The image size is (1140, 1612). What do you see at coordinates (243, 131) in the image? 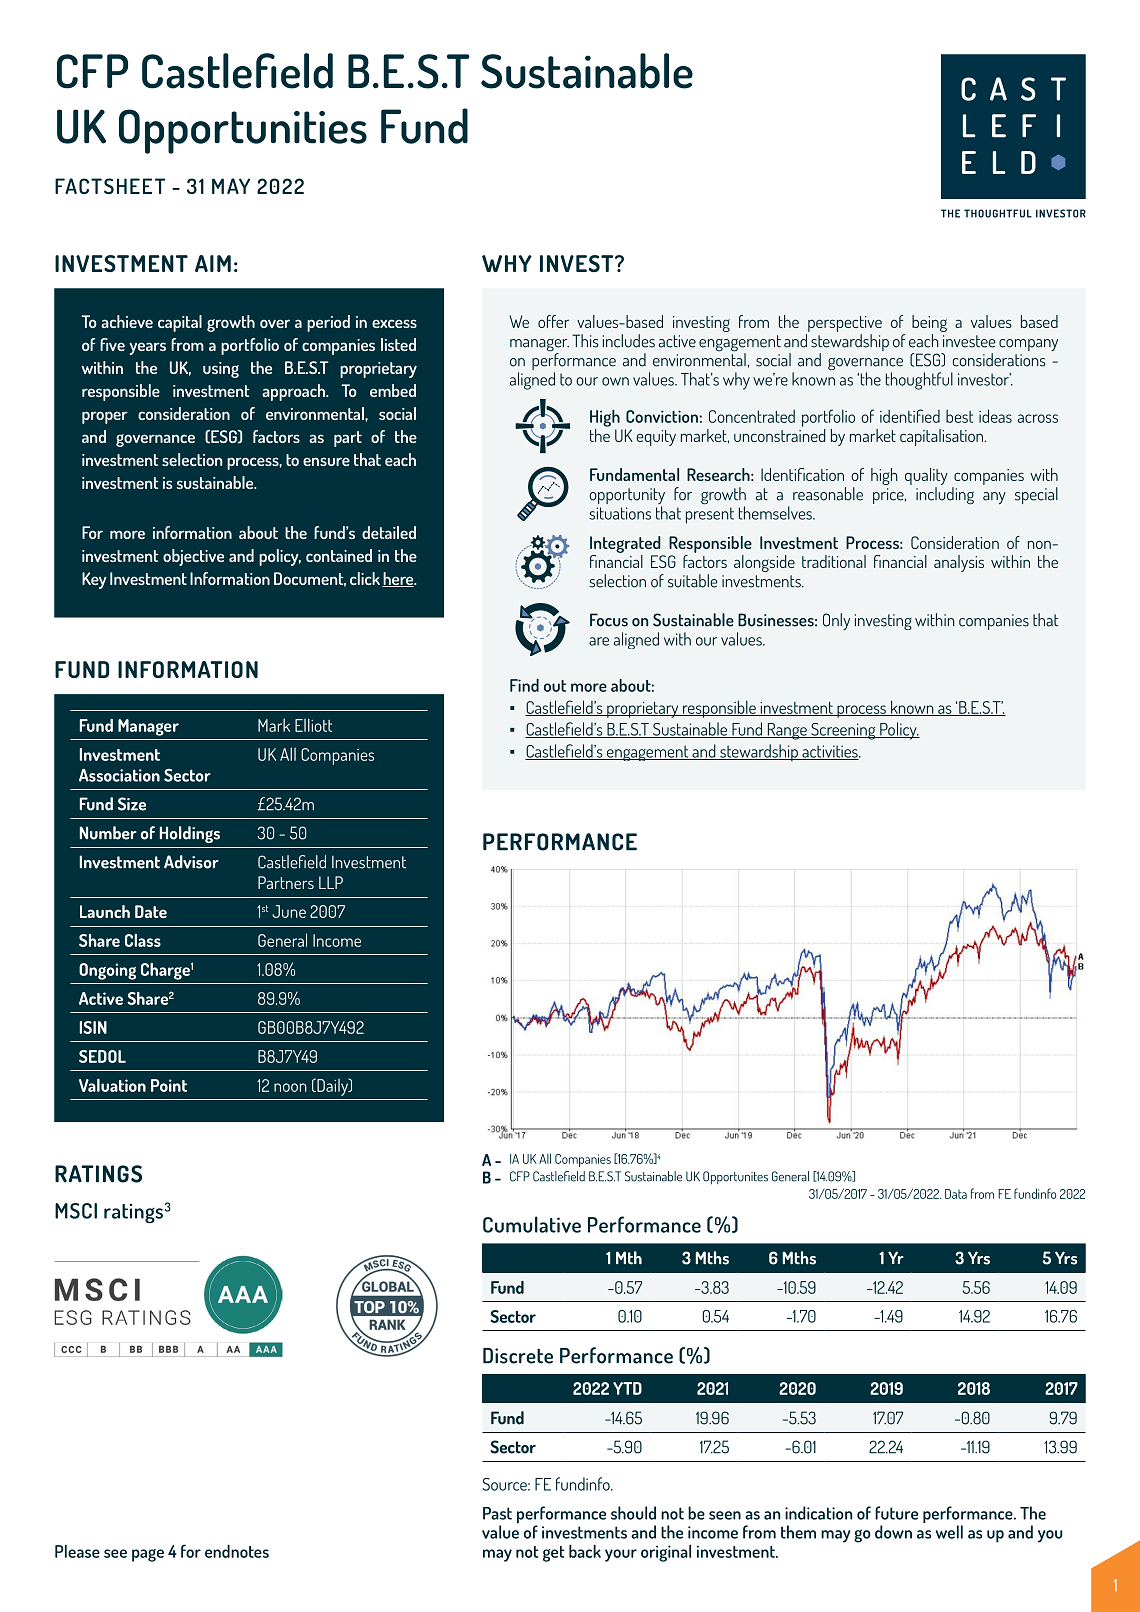
I see `Opportunities` at bounding box center [243, 131].
